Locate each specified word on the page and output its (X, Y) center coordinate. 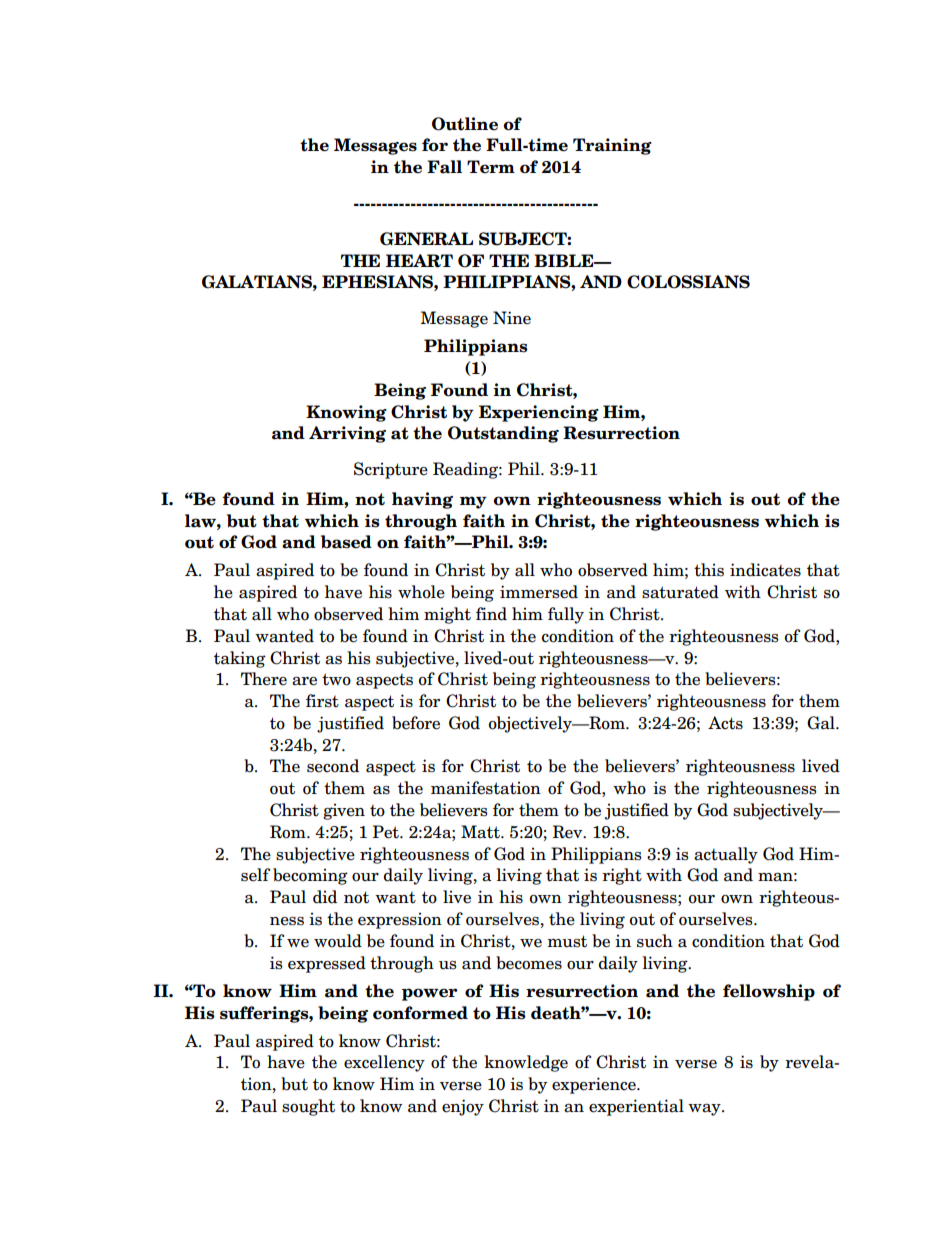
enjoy (463, 1107)
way (705, 1110)
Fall (444, 167)
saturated (680, 592)
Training (612, 146)
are (304, 681)
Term (491, 167)
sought (308, 1107)
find (491, 614)
